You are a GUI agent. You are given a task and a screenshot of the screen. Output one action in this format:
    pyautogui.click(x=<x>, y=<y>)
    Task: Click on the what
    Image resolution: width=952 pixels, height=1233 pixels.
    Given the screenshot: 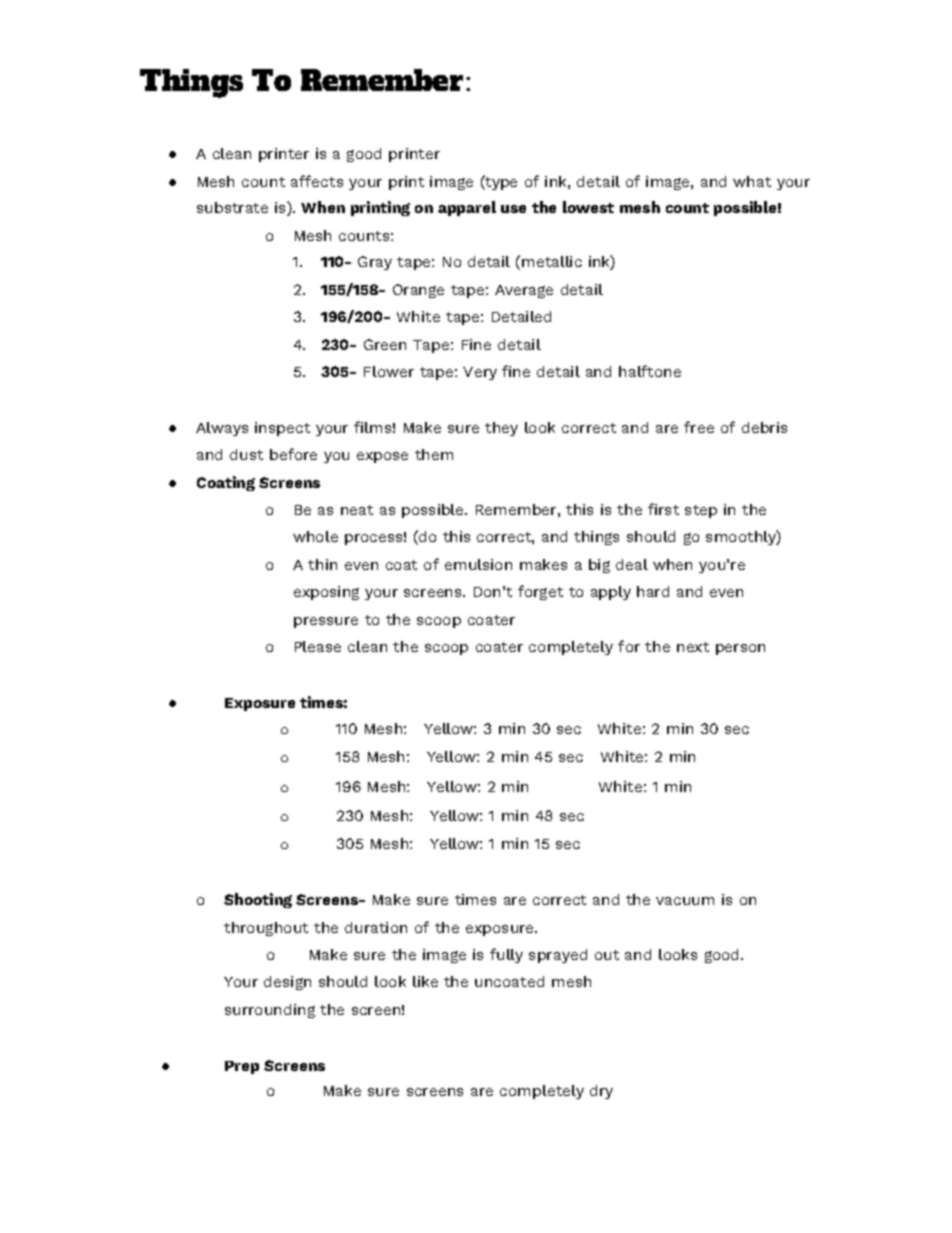 What is the action you would take?
    pyautogui.click(x=752, y=181)
